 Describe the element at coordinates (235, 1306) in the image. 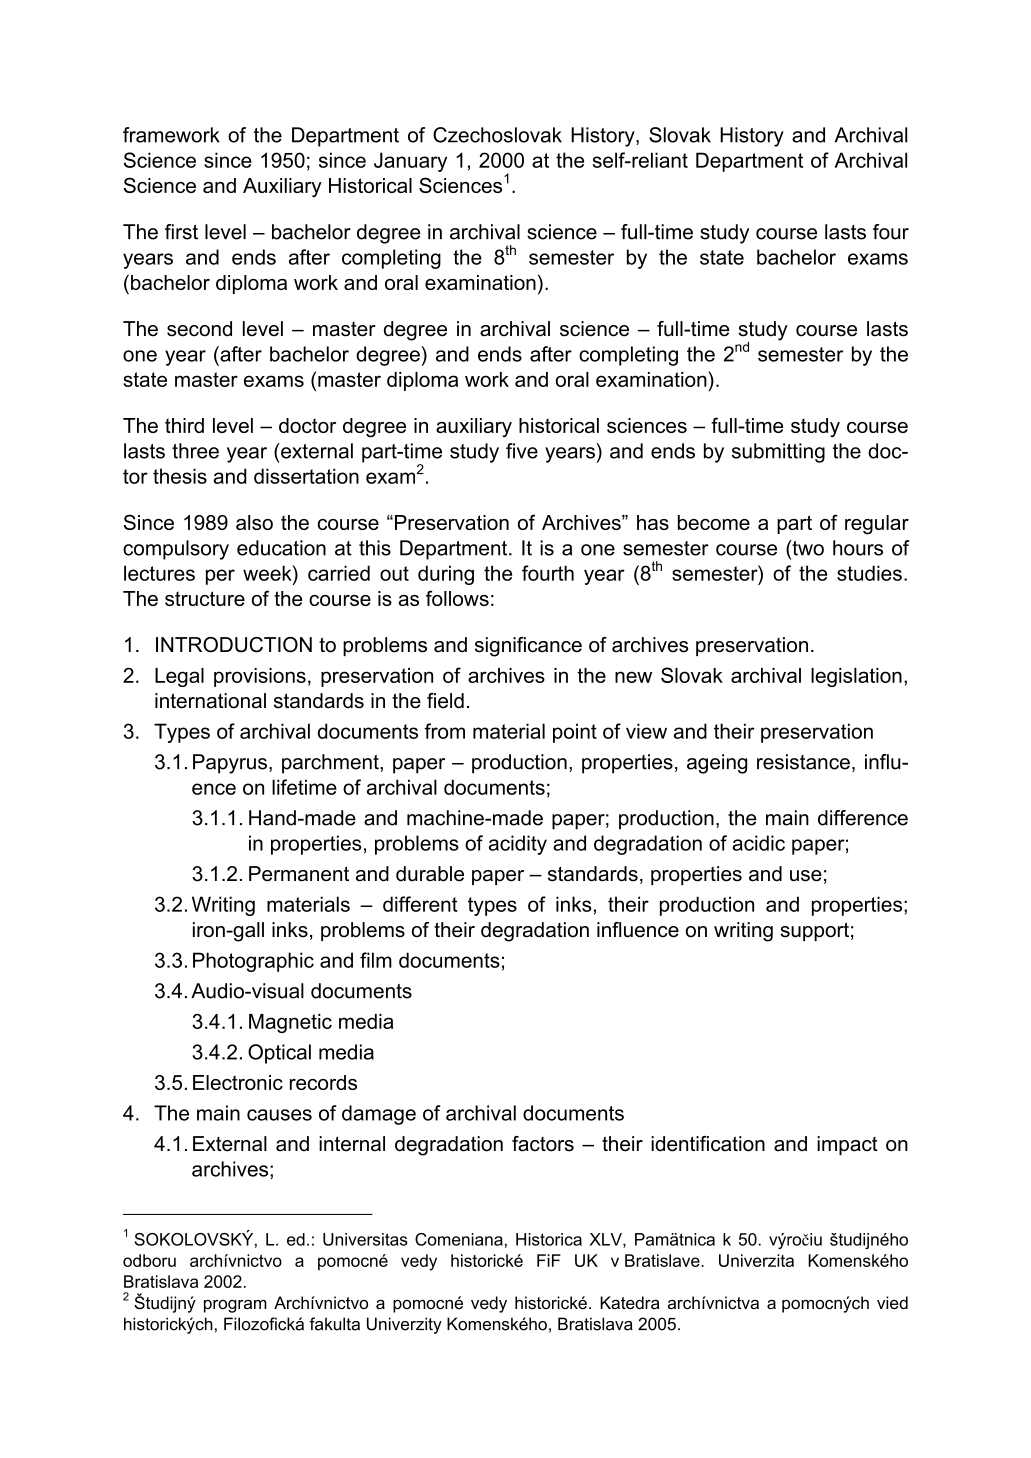

I see `program` at that location.
